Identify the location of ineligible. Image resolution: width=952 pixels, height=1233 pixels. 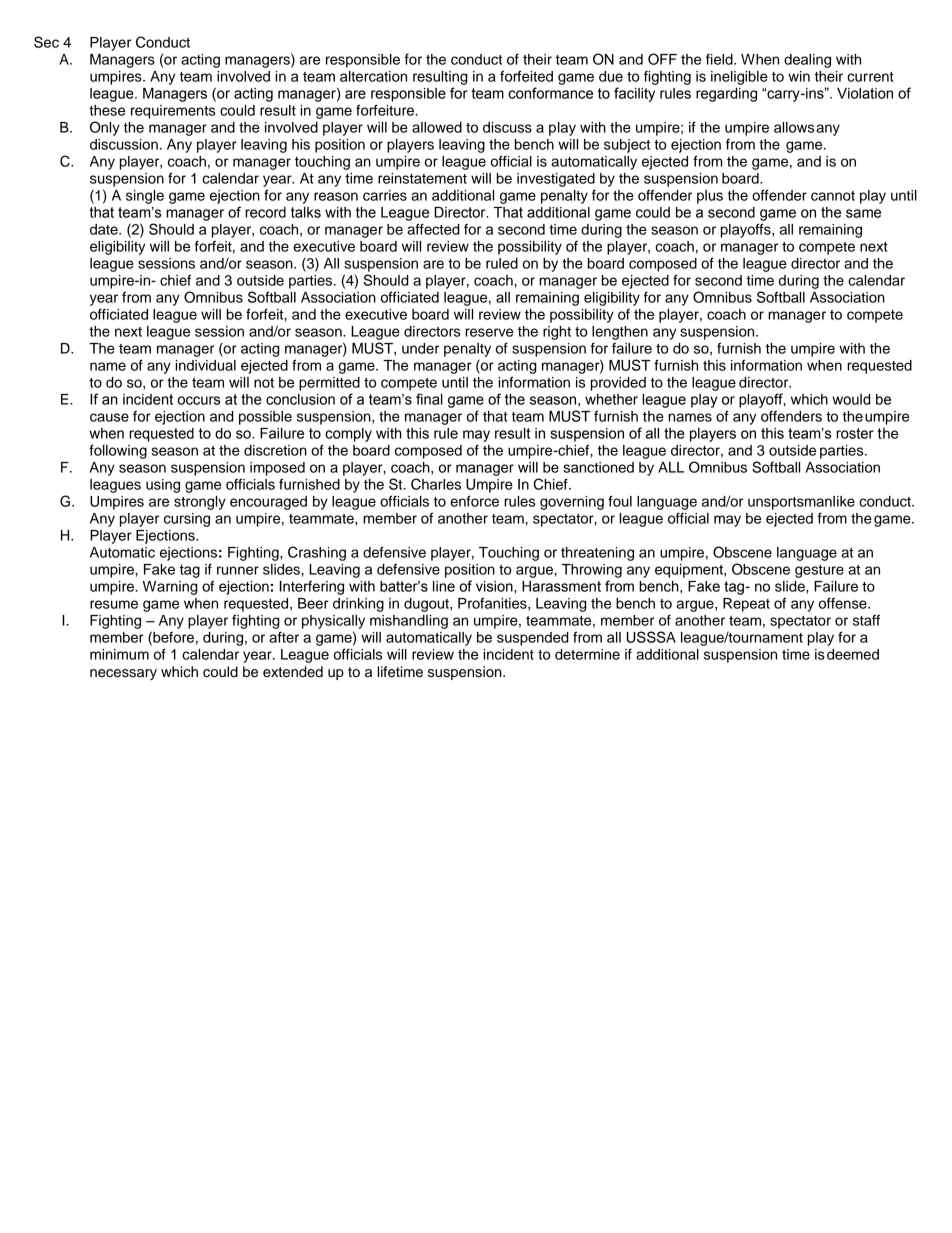
(739, 78).
